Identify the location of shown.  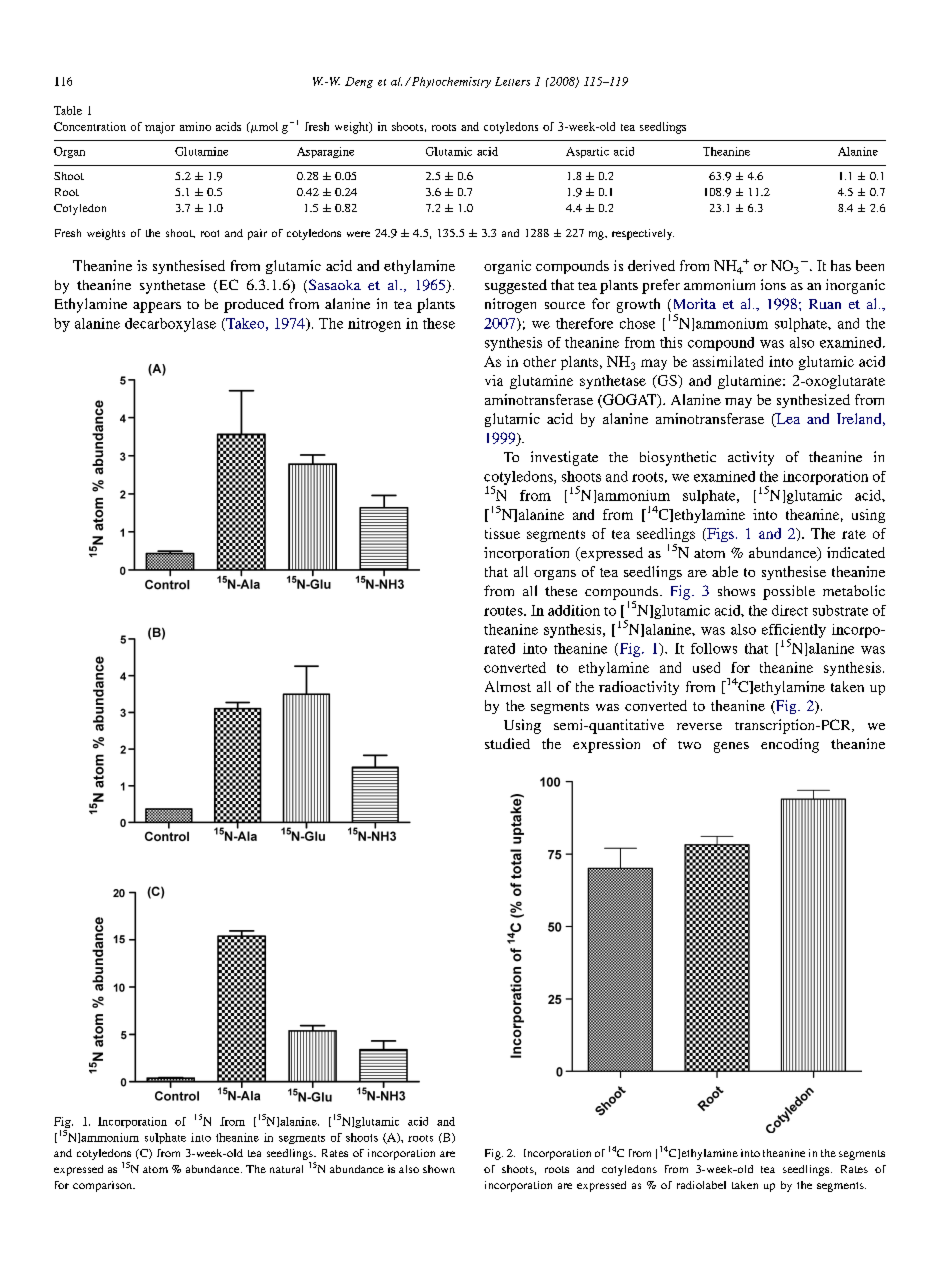
(439, 1169).
